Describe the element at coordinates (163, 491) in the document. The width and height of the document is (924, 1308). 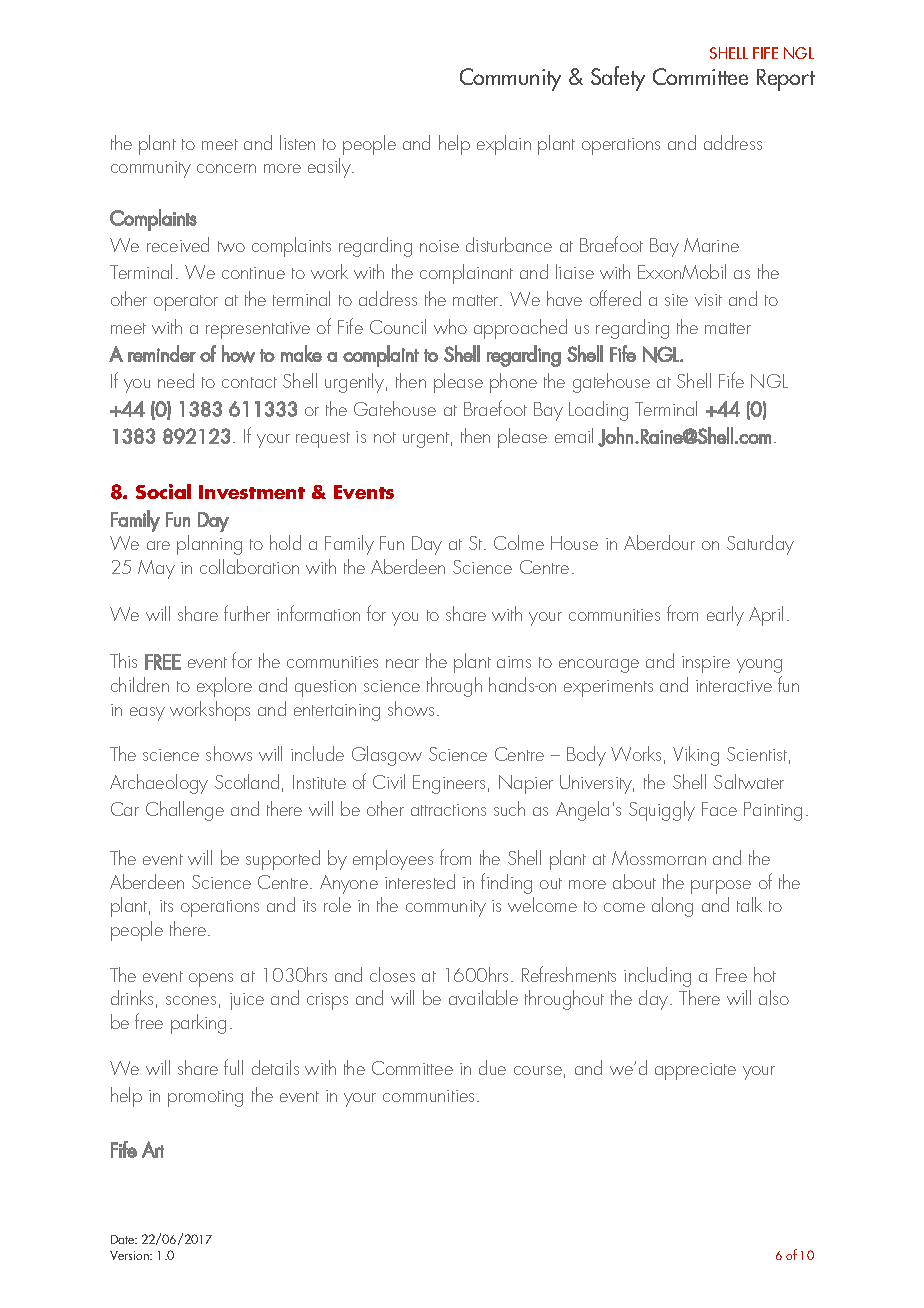
I see `Social` at that location.
